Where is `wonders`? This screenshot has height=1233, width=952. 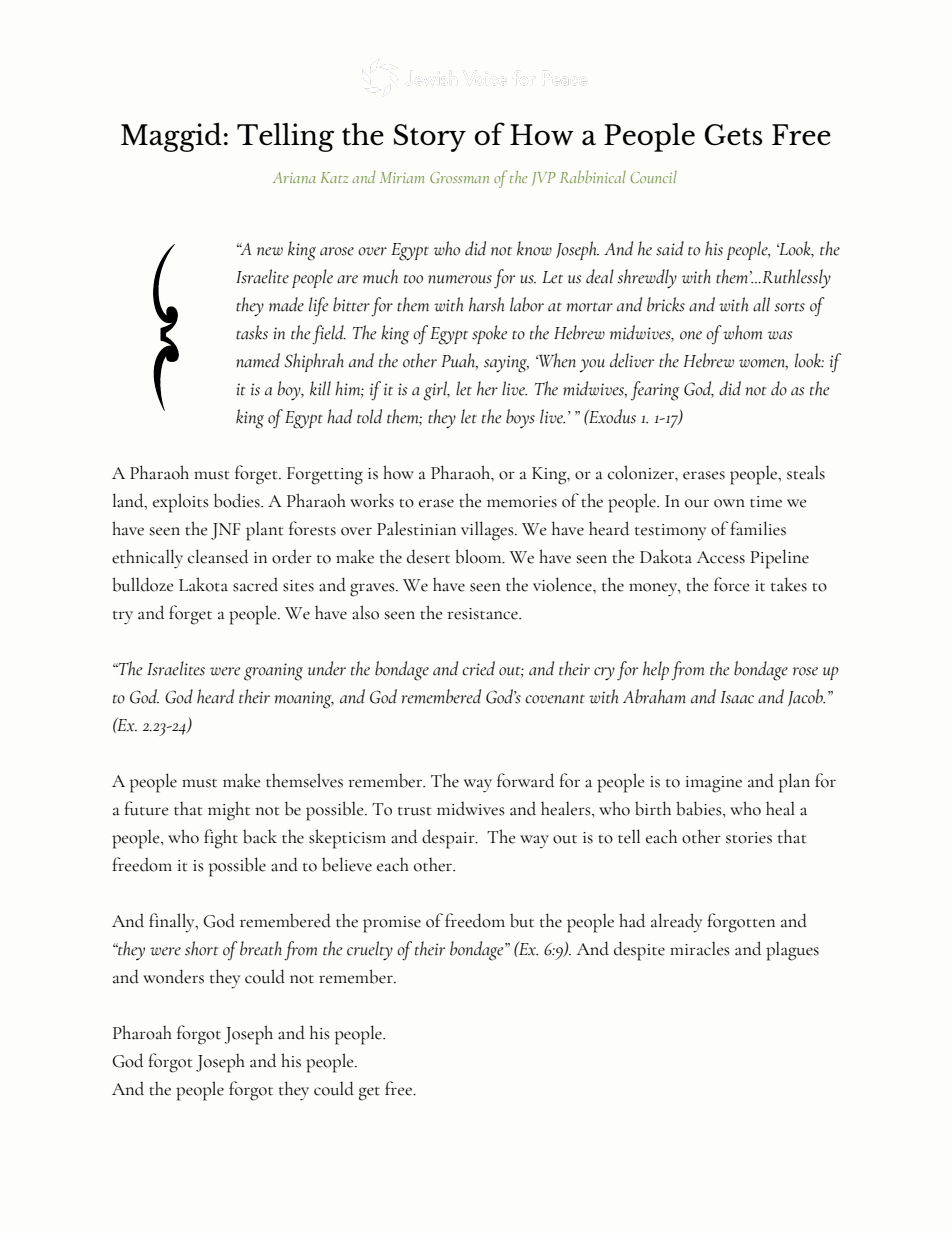
wonders is located at coordinates (173, 976).
